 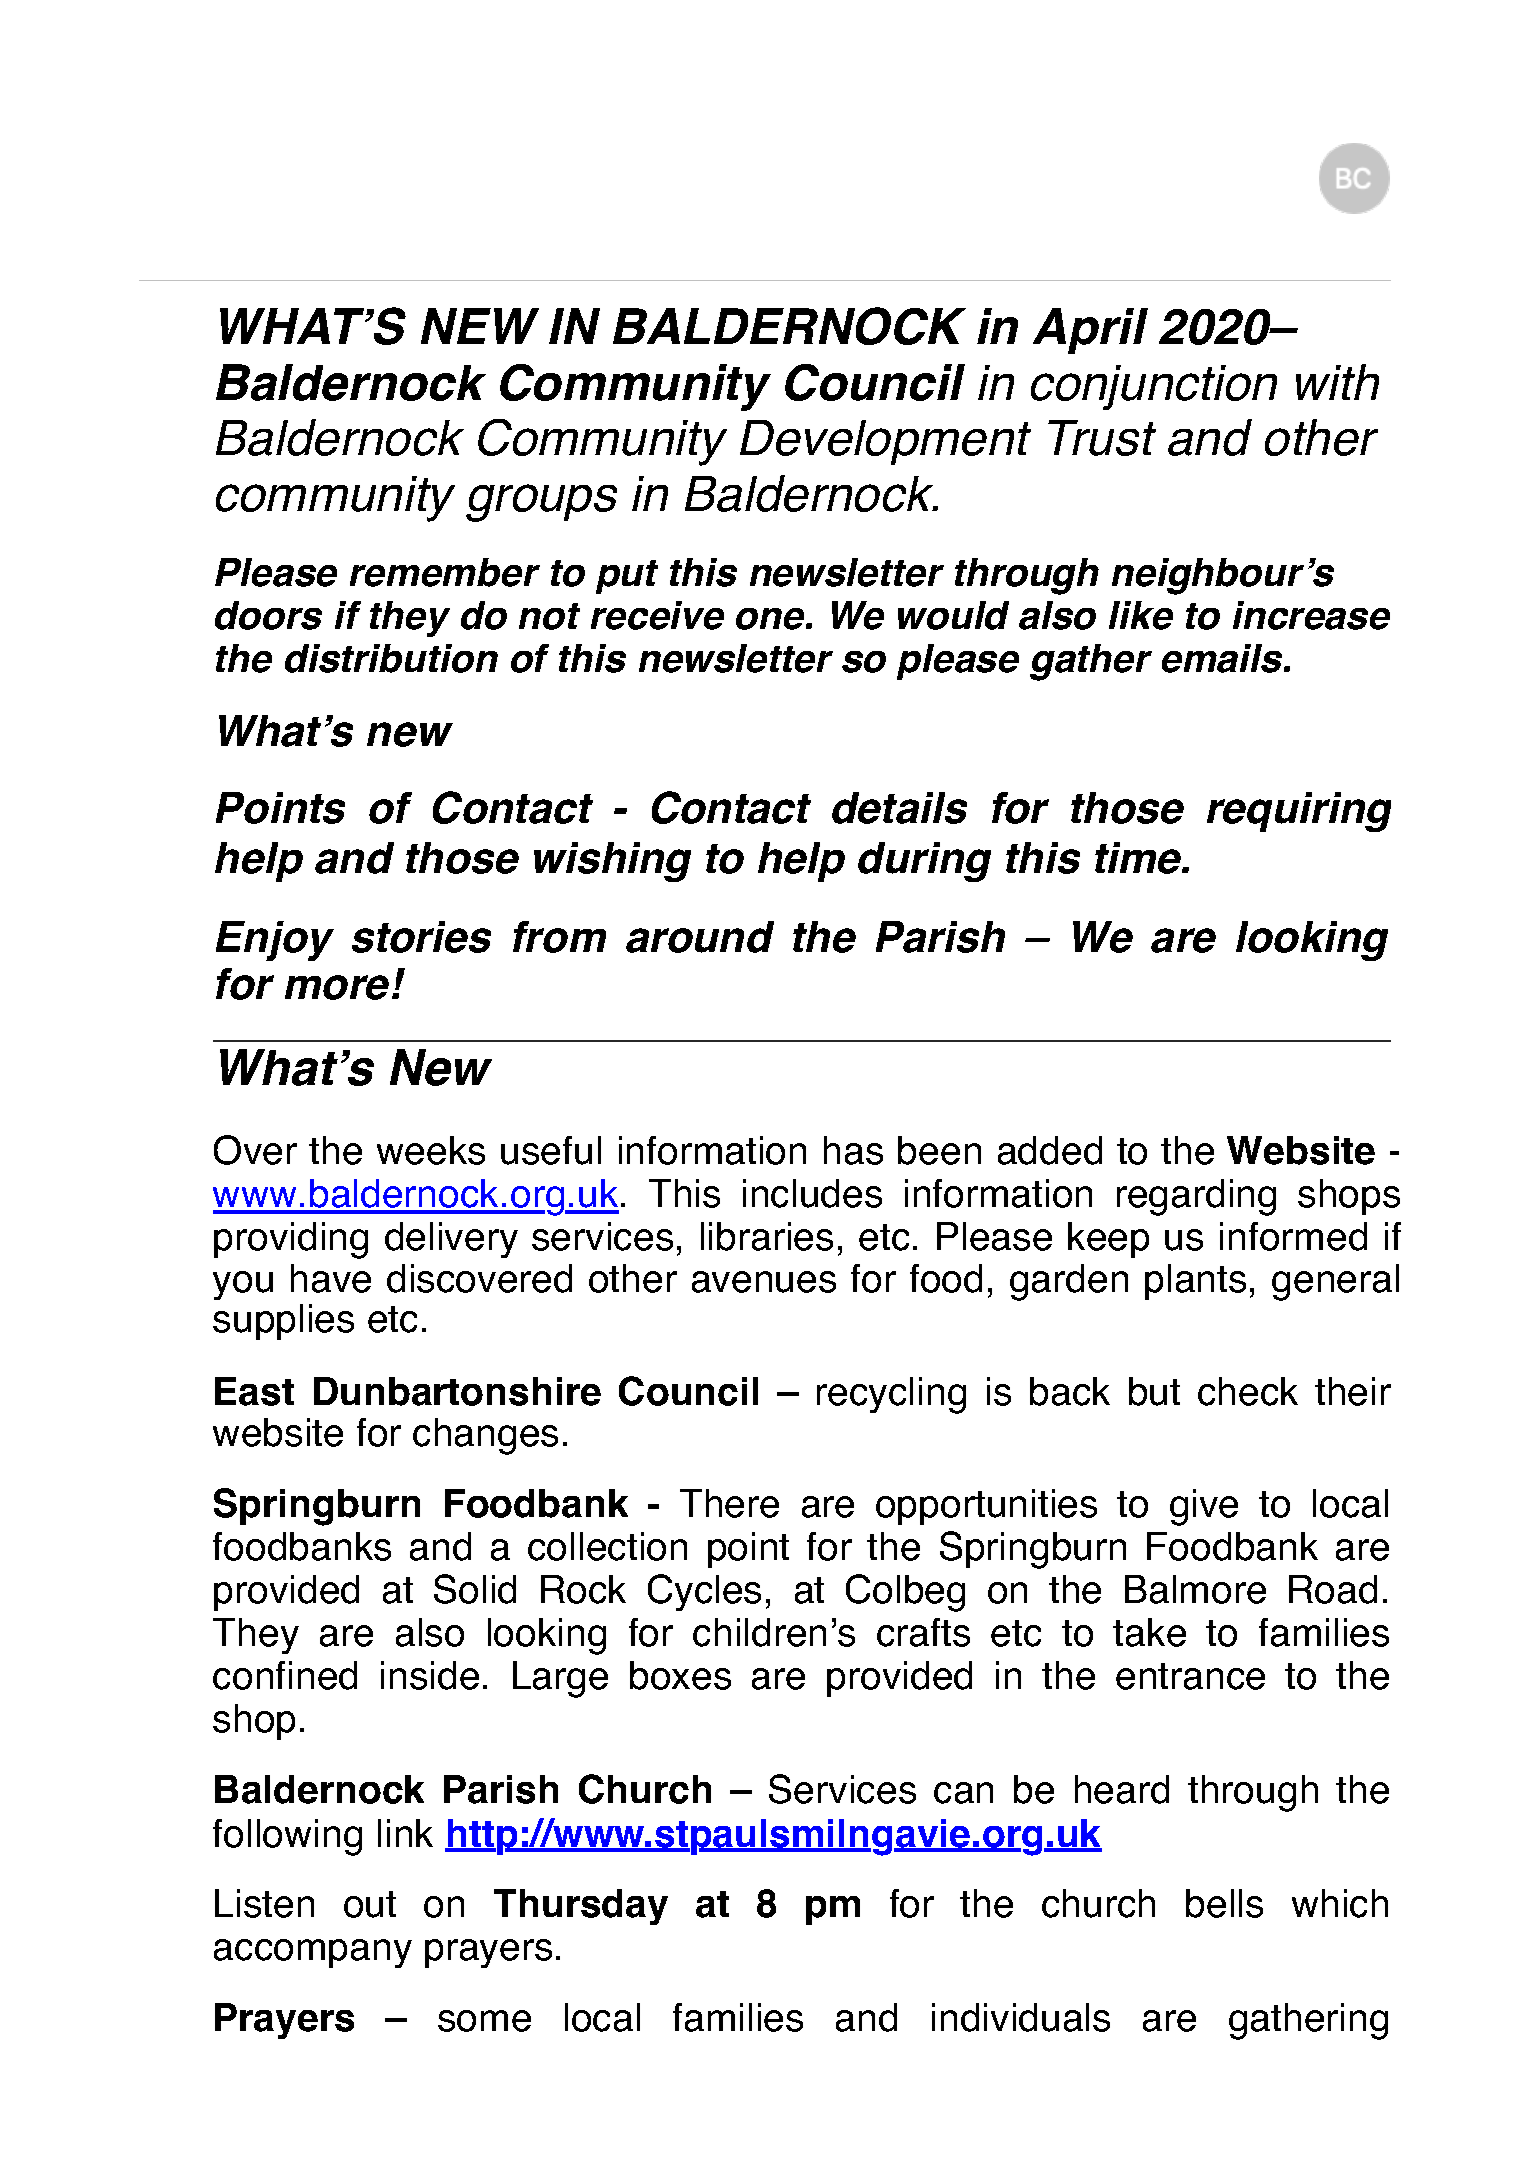 What do you see at coordinates (421, 937) in the screenshot?
I see `stories` at bounding box center [421, 937].
